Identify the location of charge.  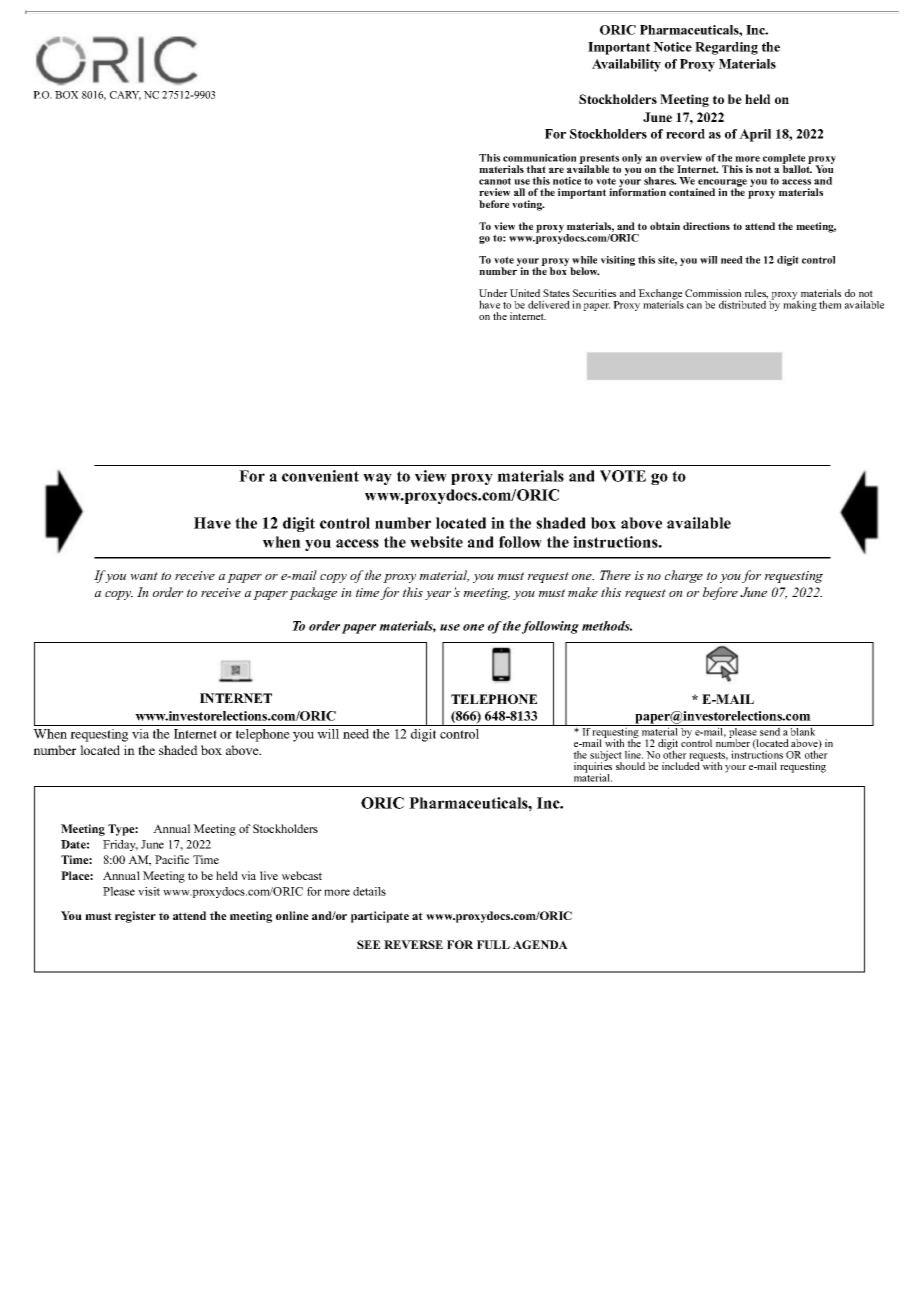
(684, 576).
